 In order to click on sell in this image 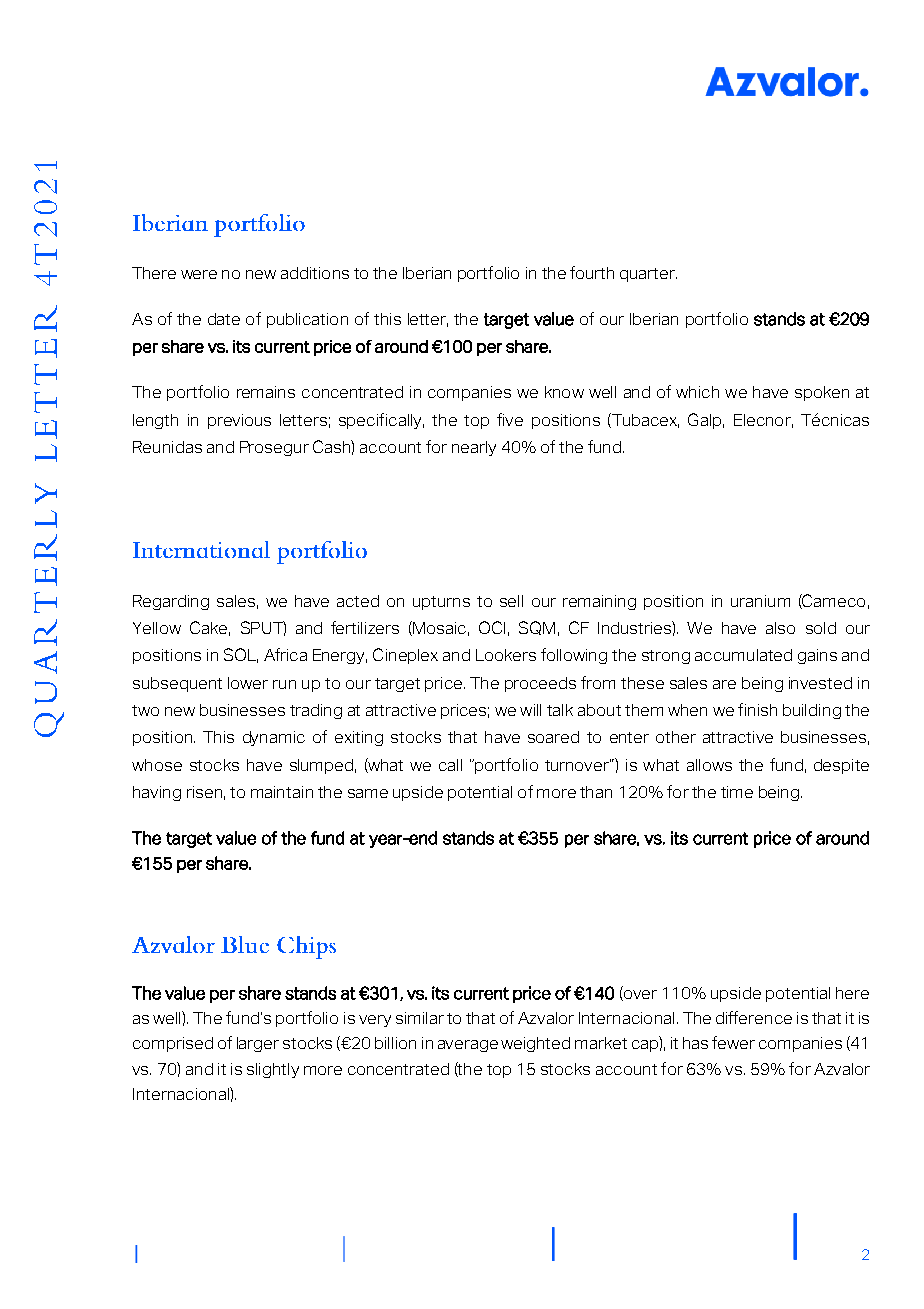, I will do `click(511, 601)`.
